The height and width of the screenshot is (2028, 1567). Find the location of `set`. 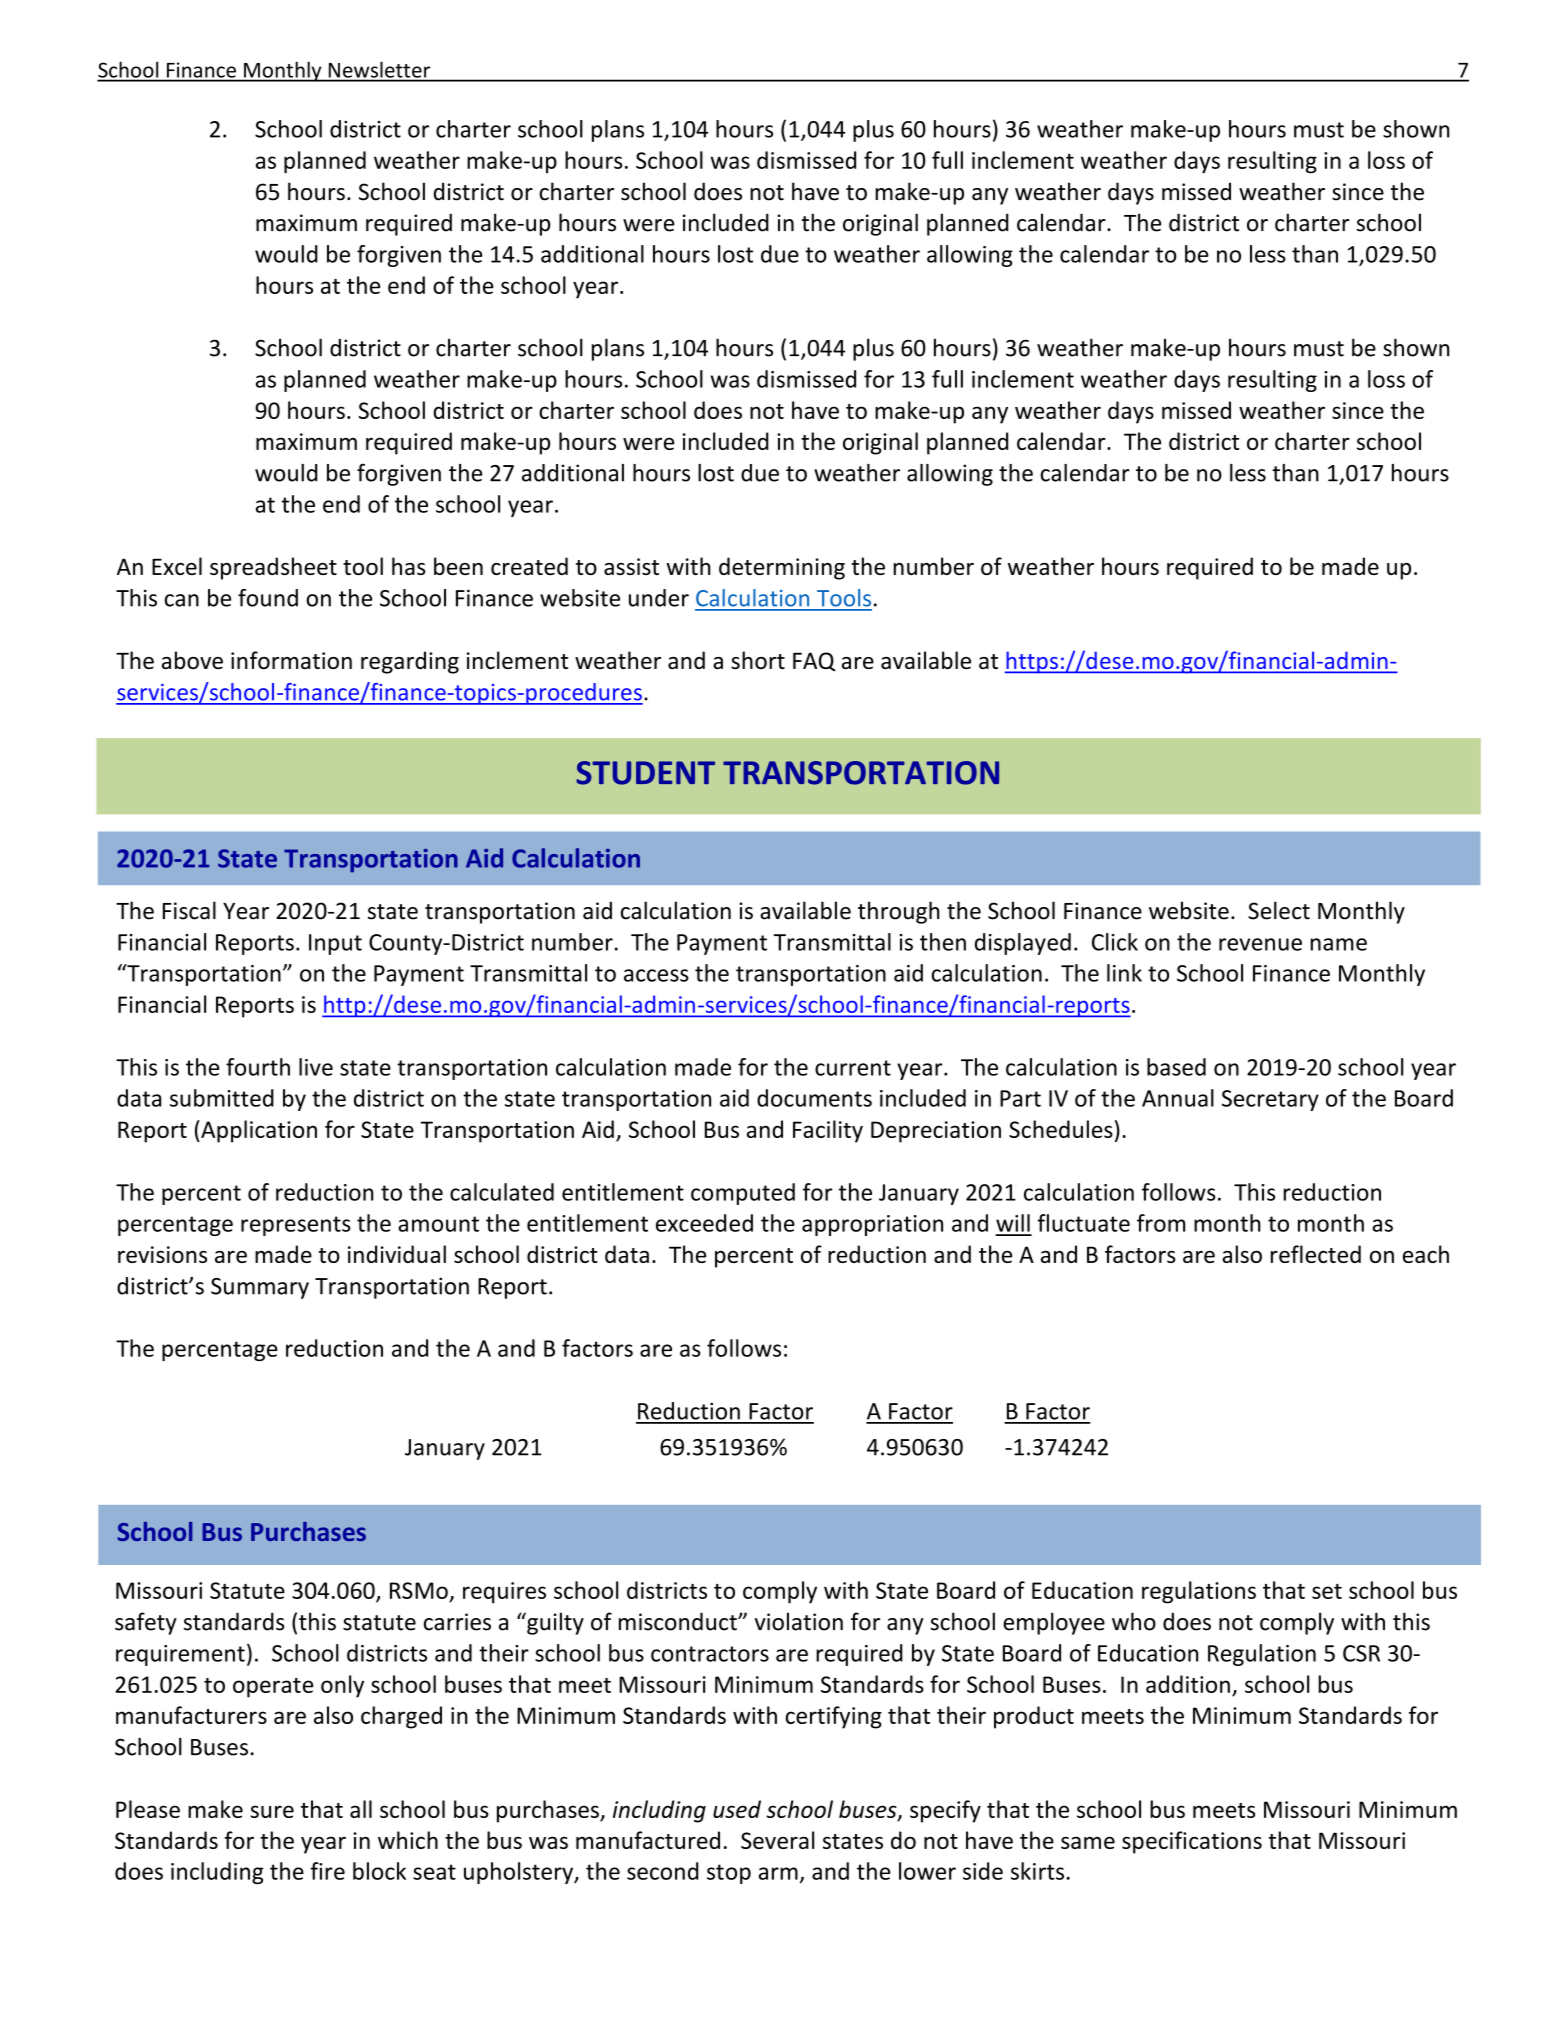

set is located at coordinates (1327, 1591).
